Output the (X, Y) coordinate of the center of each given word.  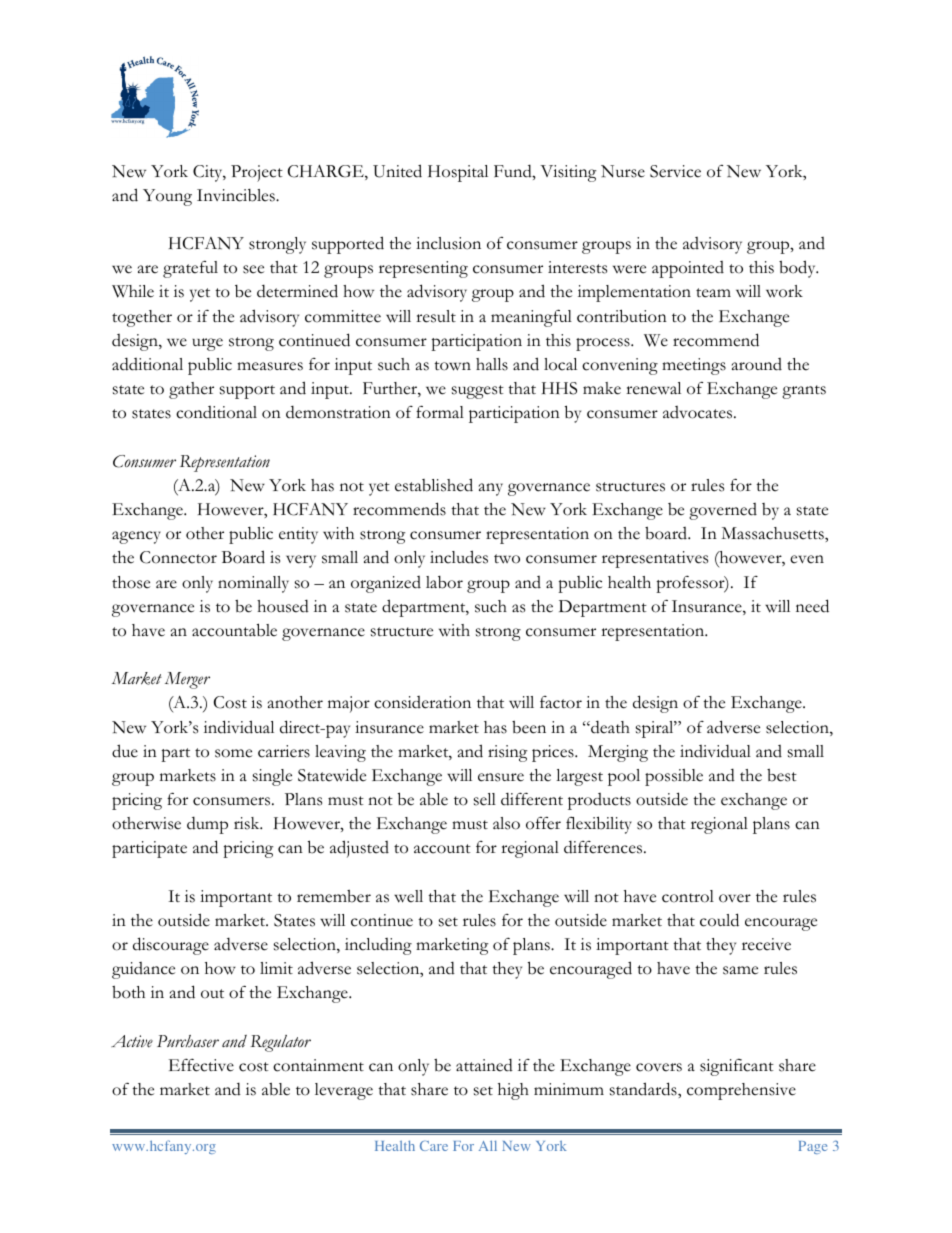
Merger (187, 680)
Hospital (458, 173)
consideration (422, 702)
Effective (201, 1065)
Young (167, 197)
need (812, 606)
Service (675, 171)
